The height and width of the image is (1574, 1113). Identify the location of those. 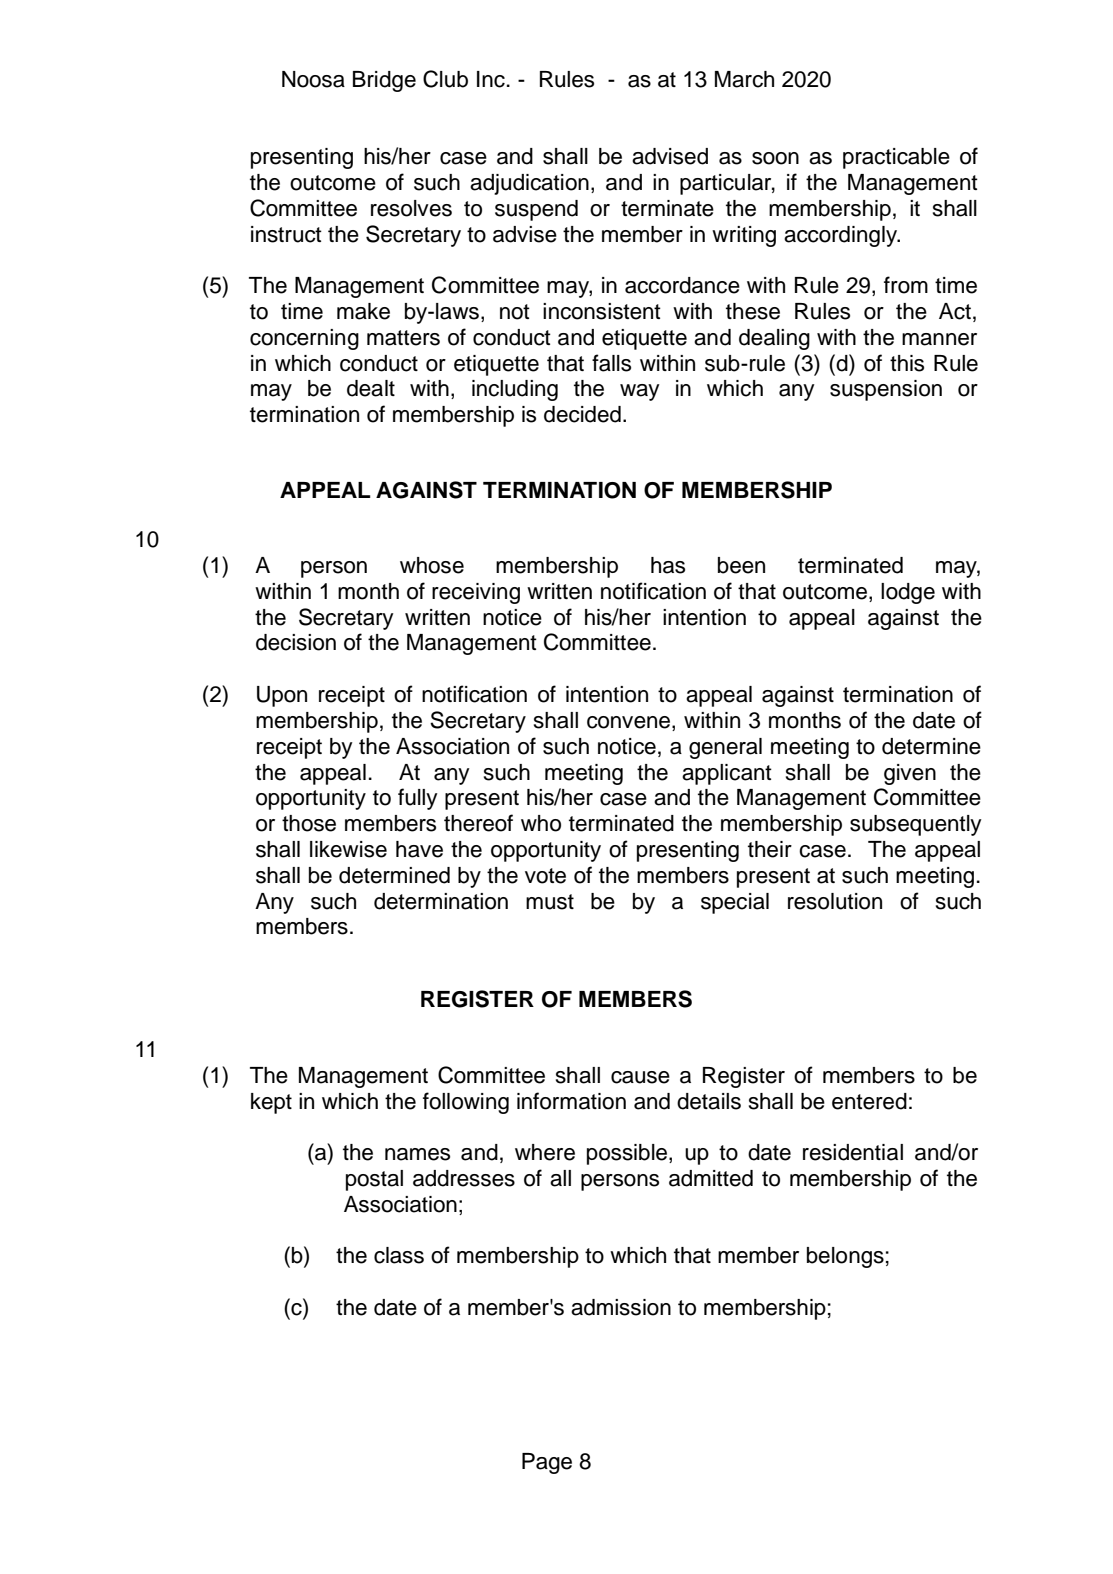
(309, 823).
